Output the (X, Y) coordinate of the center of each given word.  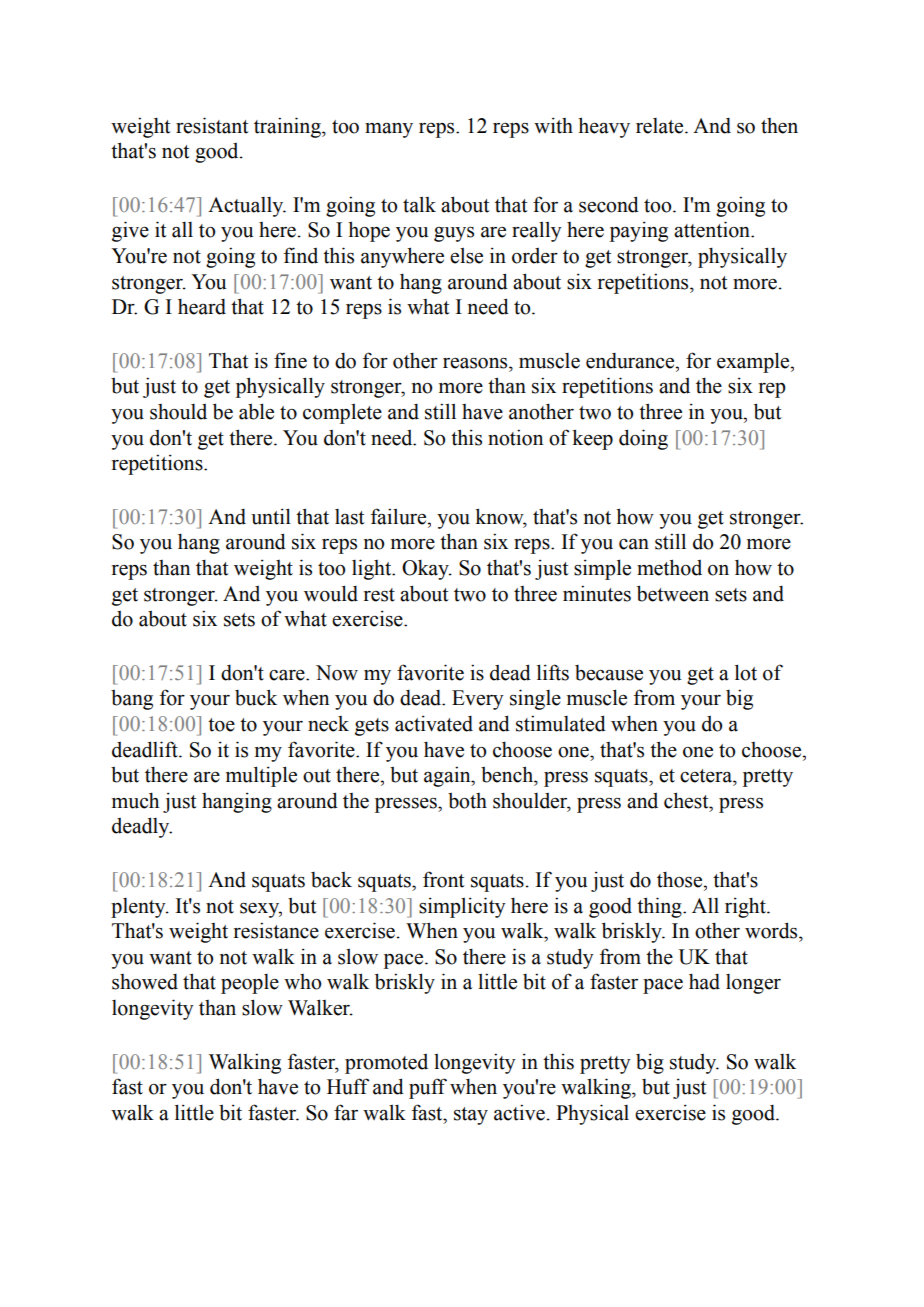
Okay (426, 569)
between (673, 593)
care (288, 675)
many (389, 130)
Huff (348, 1086)
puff (428, 1088)
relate (661, 126)
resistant (212, 125)
